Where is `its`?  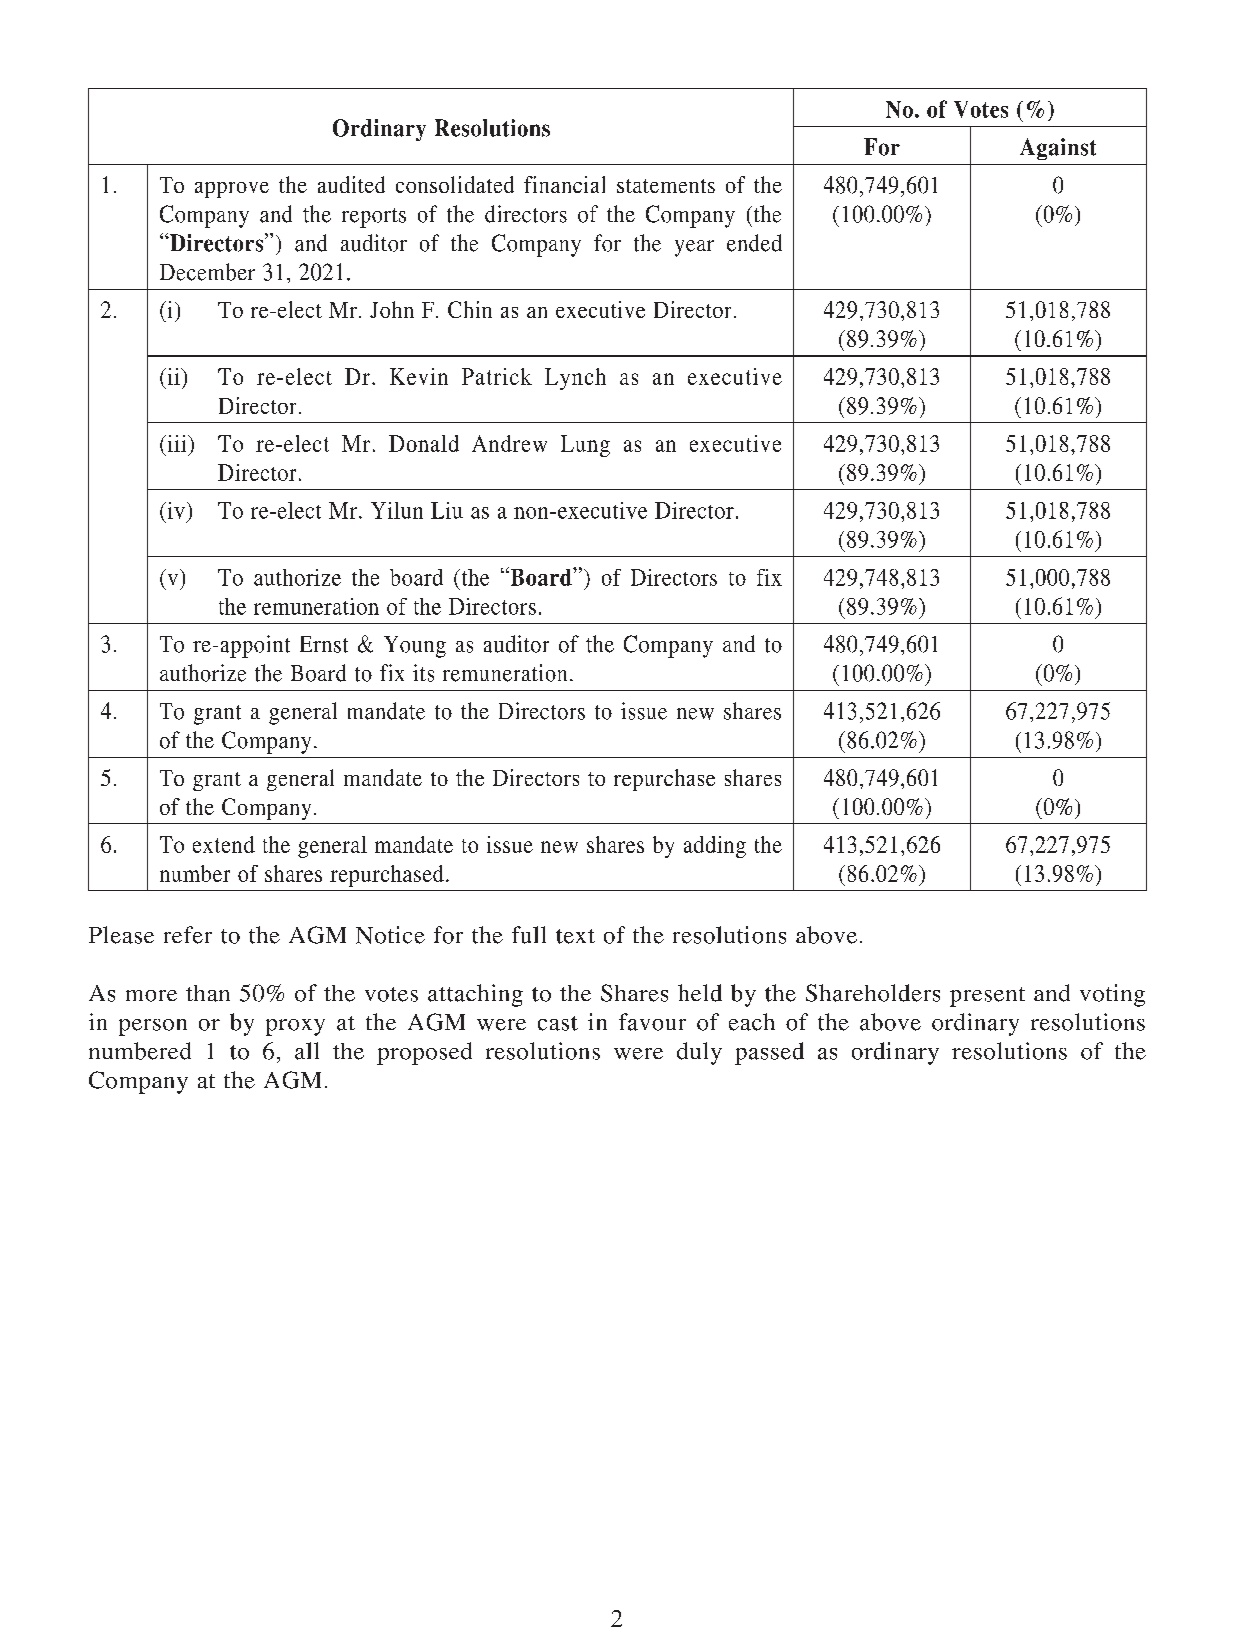
its is located at coordinates (423, 673).
